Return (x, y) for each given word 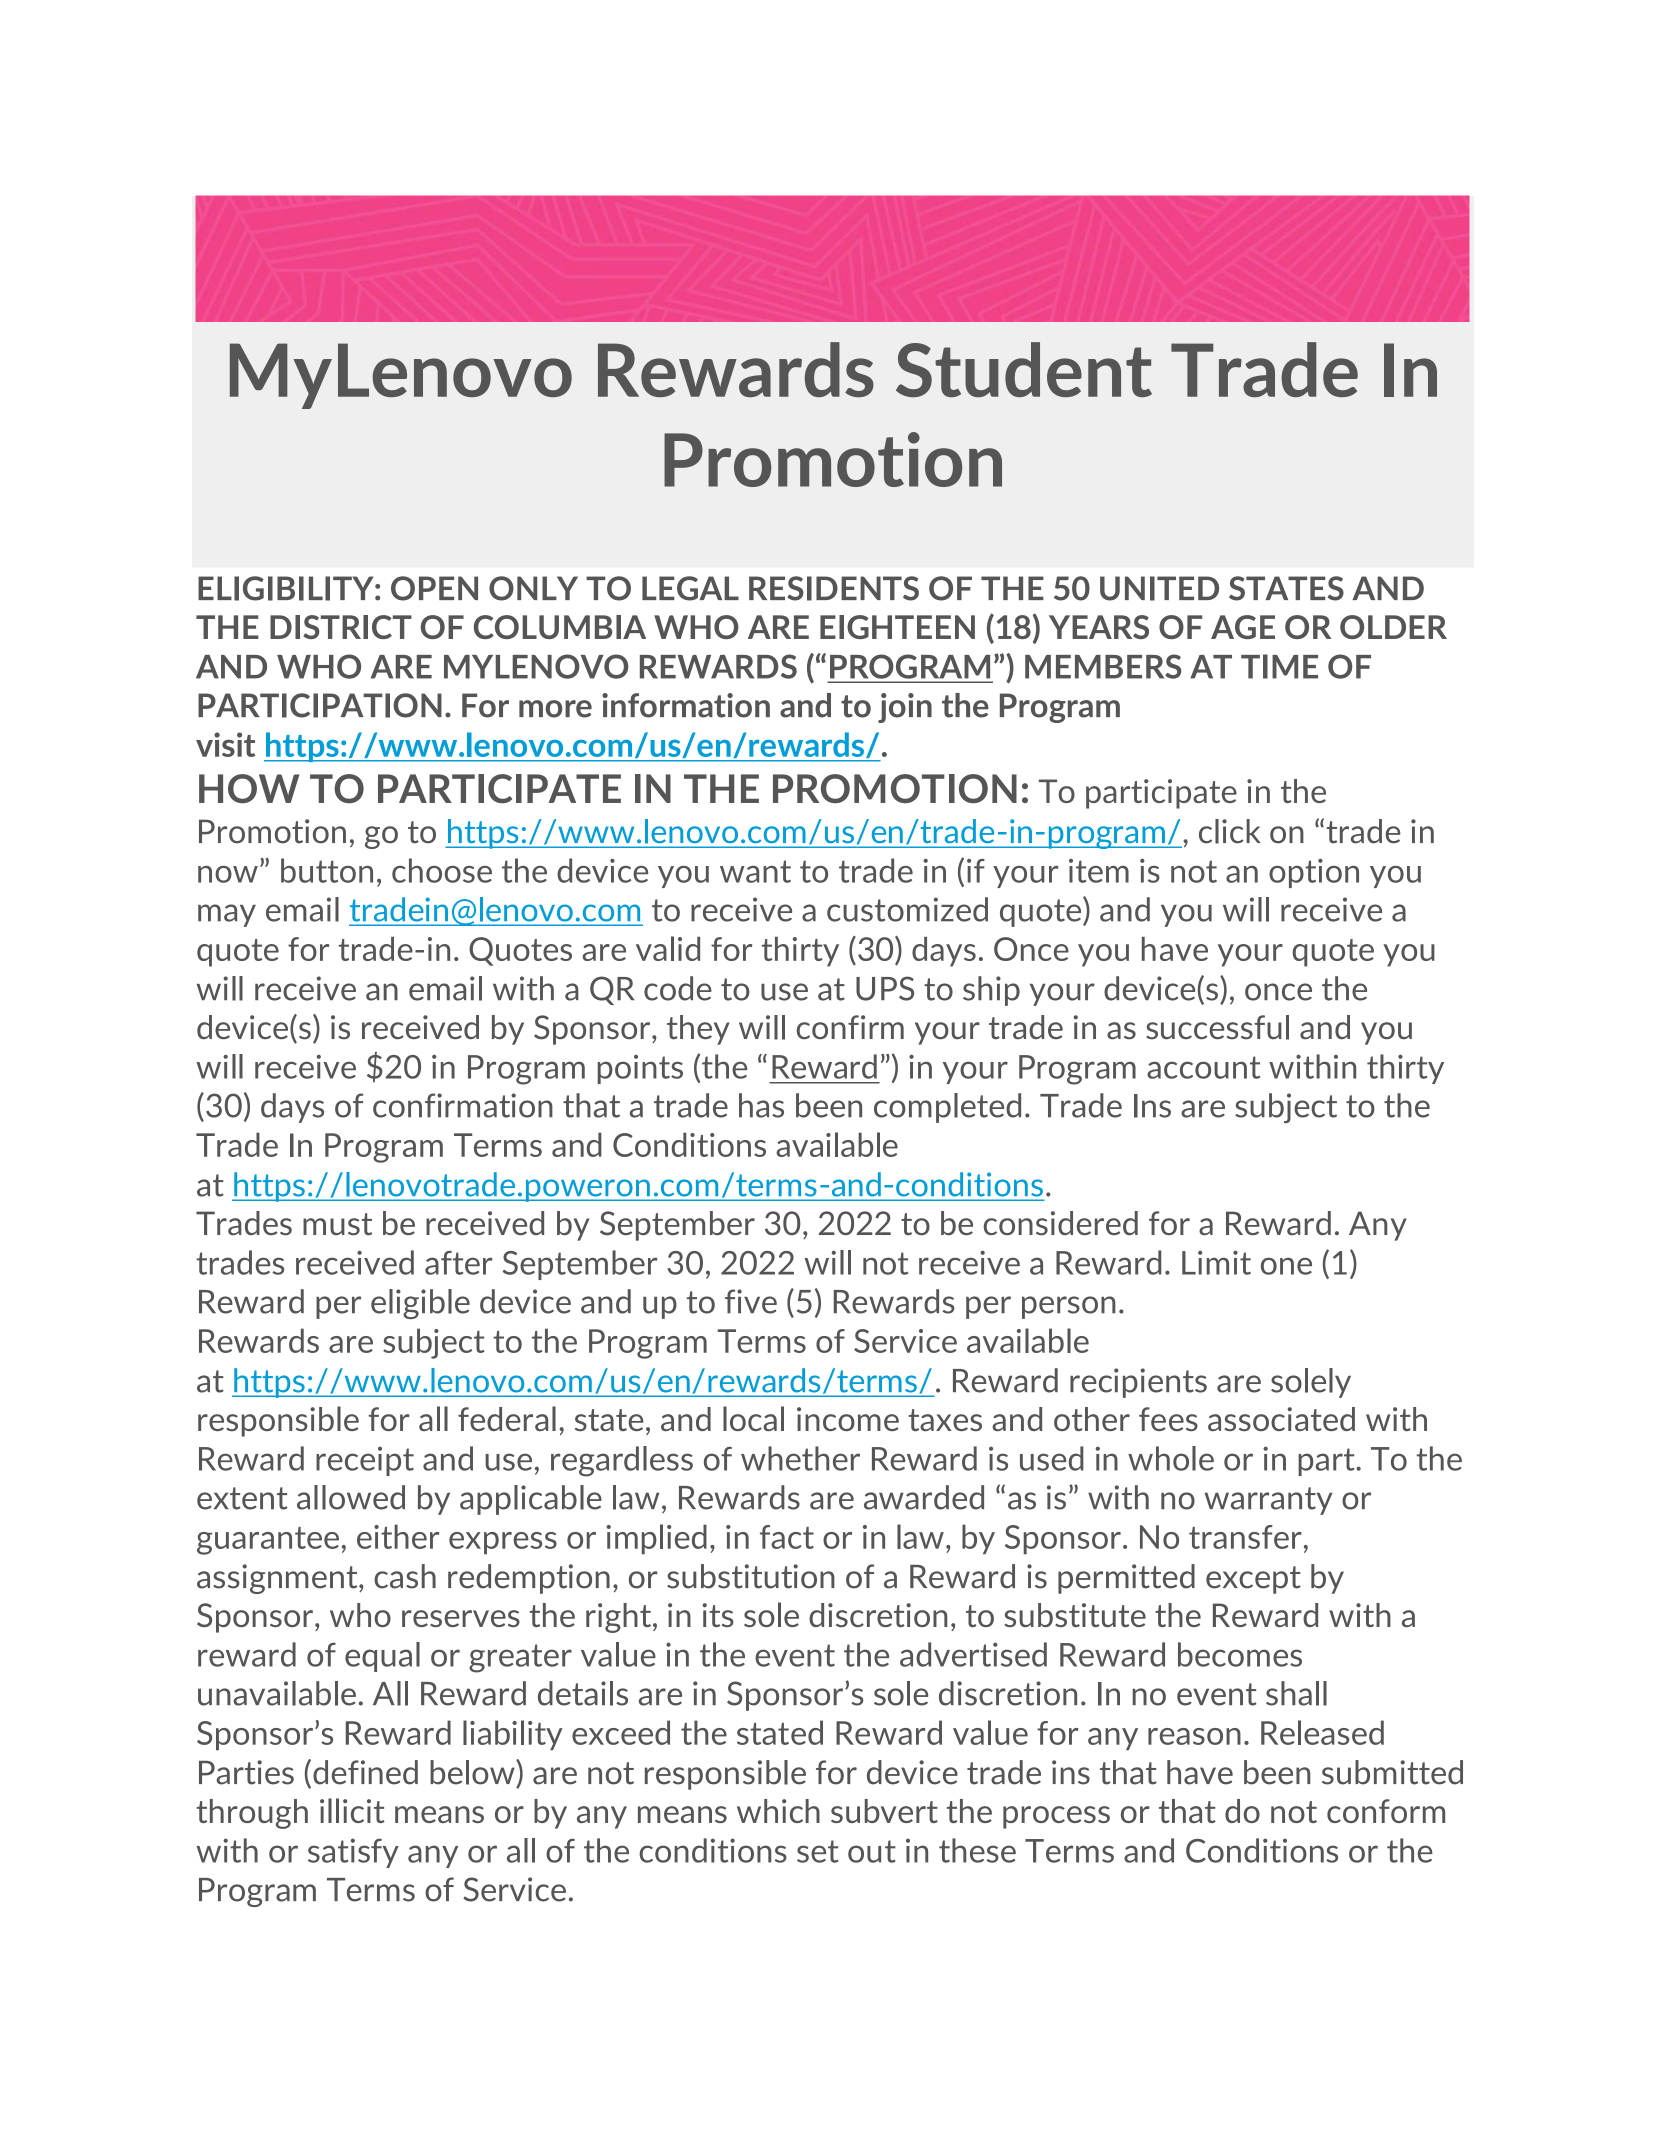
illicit (352, 1810)
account (1203, 1067)
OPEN (434, 588)
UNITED (1159, 588)
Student (1024, 369)
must (337, 1224)
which (778, 1811)
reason (1194, 1736)
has (761, 1105)
